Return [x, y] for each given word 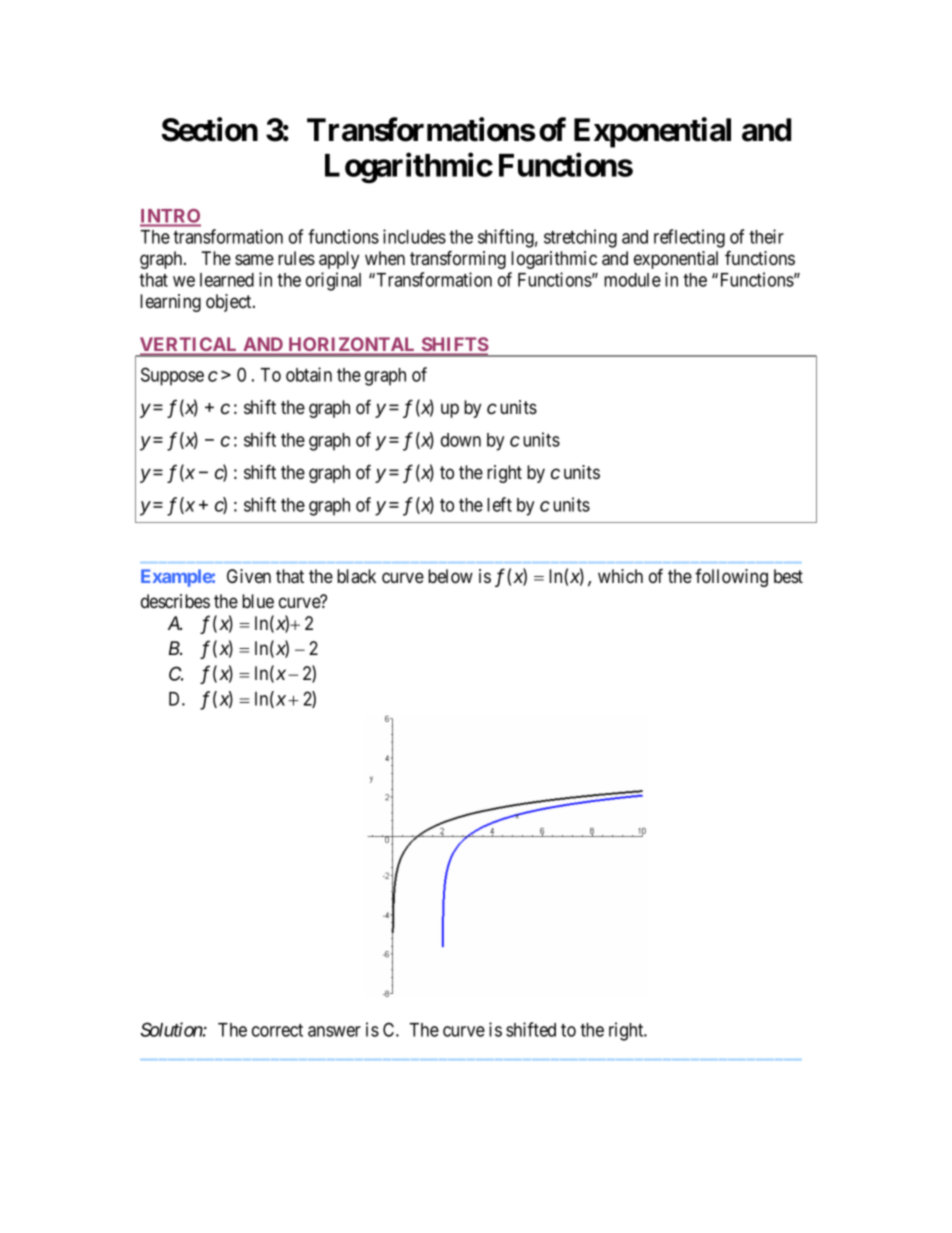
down [461, 440]
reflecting [689, 238]
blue [258, 601]
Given [249, 576]
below [450, 576]
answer [334, 1031]
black [356, 576]
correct [277, 1030]
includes [414, 236]
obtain [309, 374]
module [632, 280]
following [731, 578]
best [788, 576]
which [620, 576]
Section [210, 129]
